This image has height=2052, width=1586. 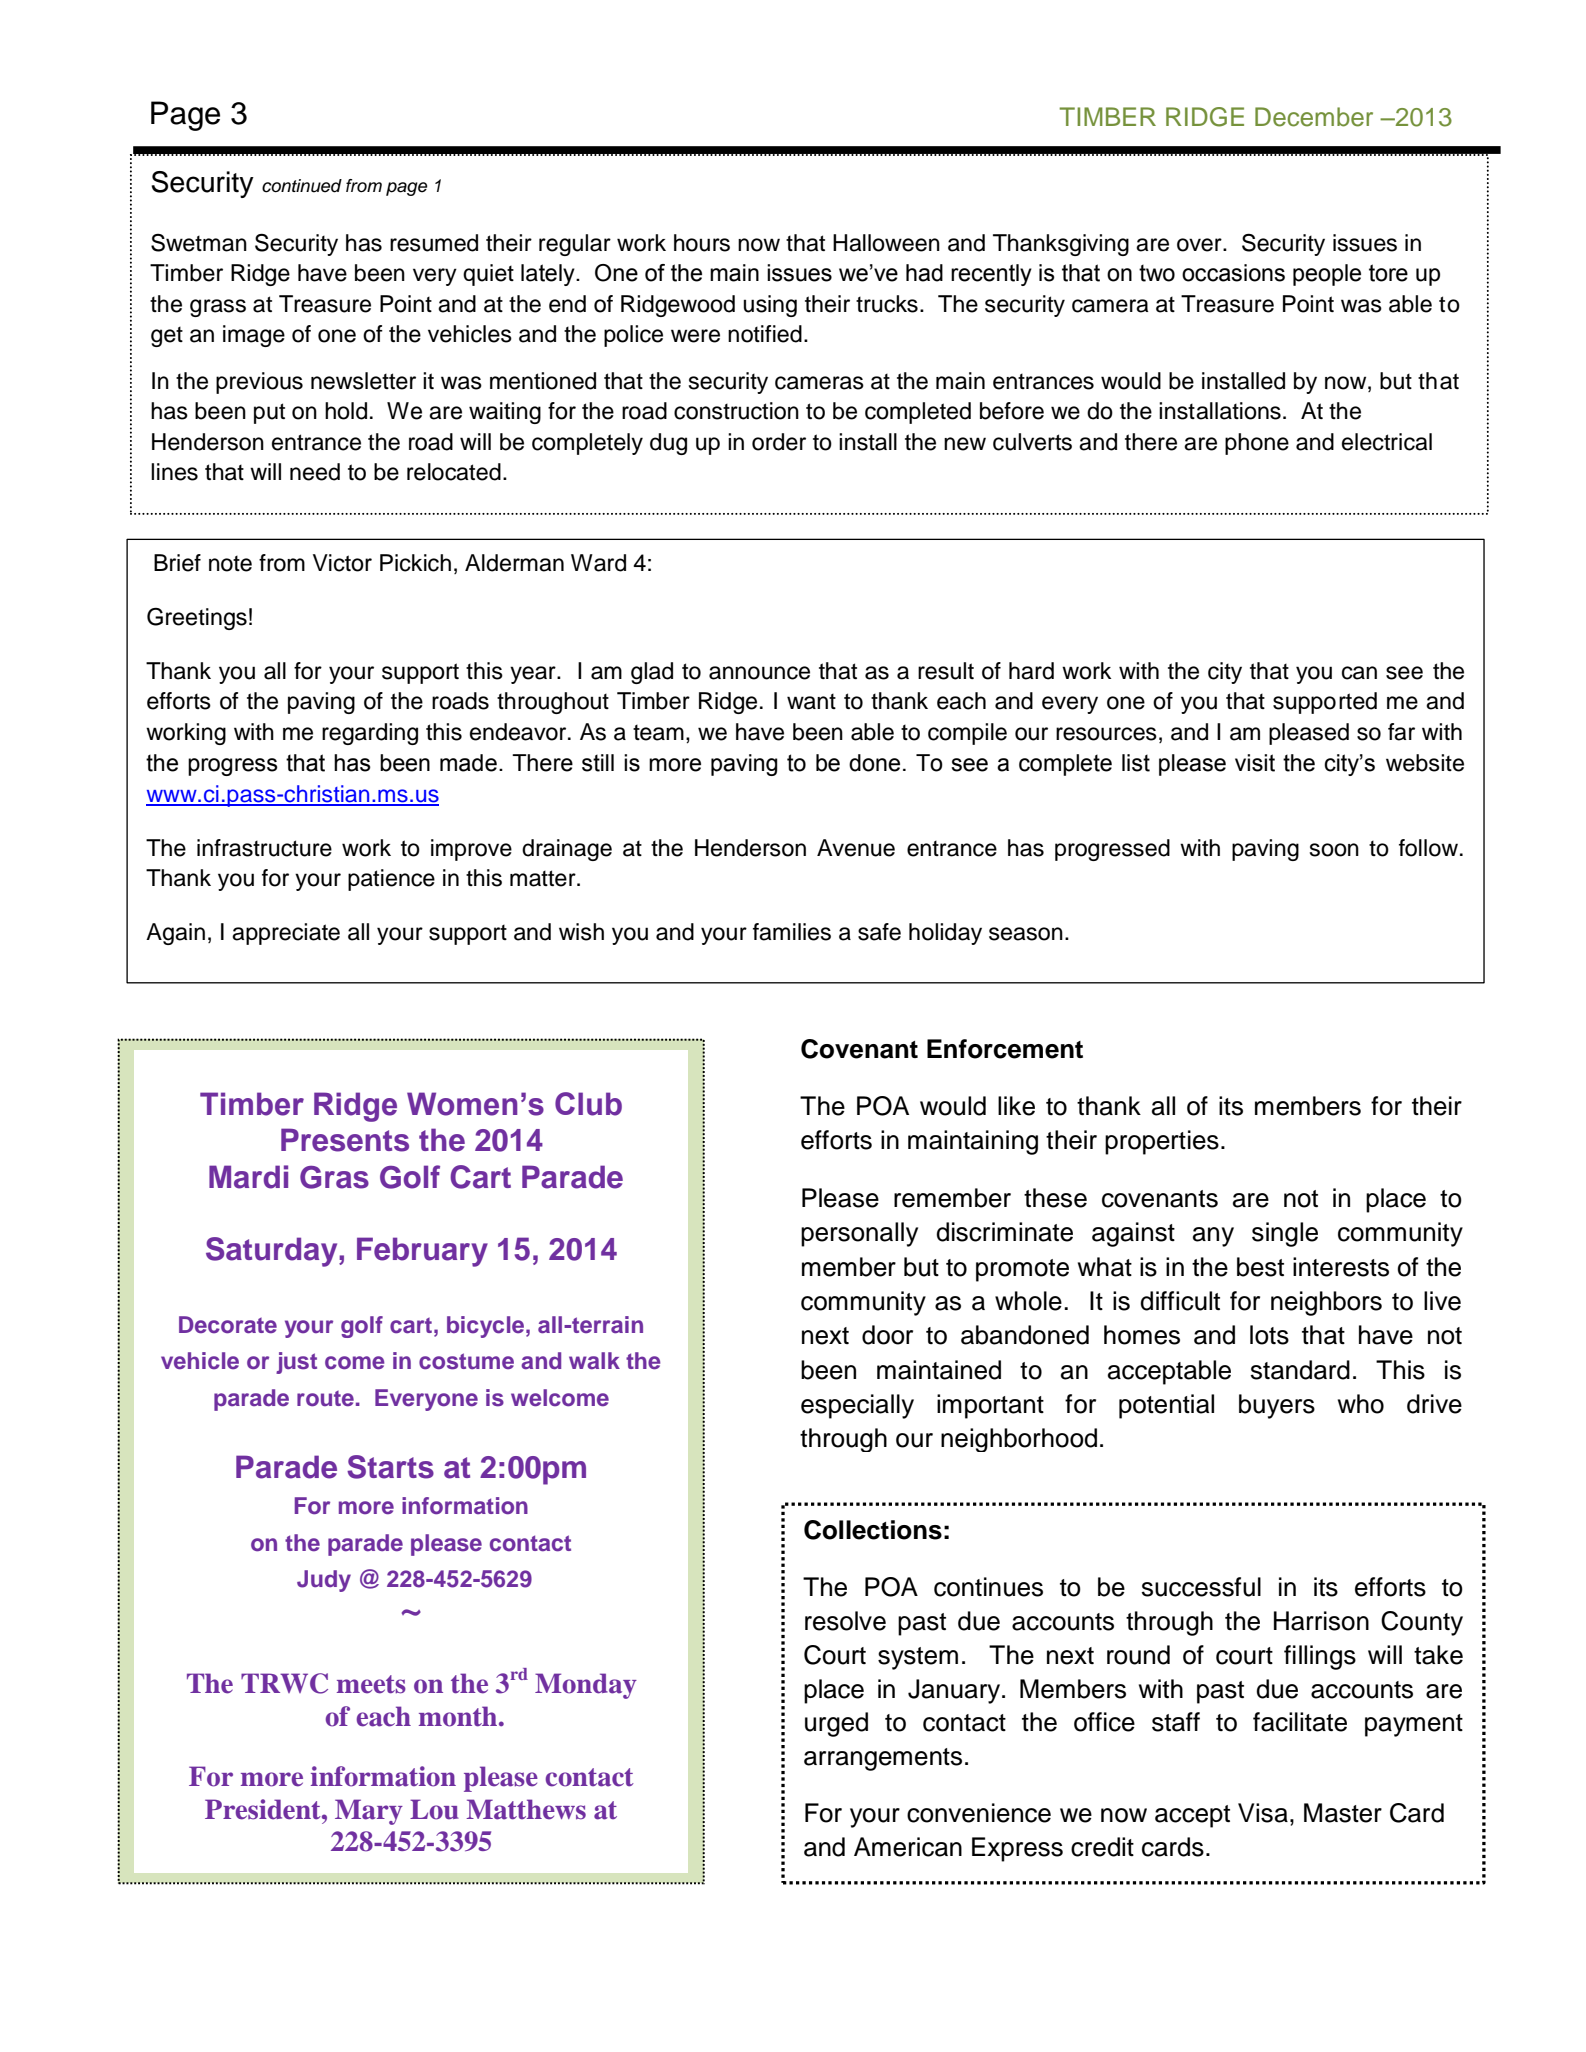 I want to click on December, so click(x=1314, y=117).
